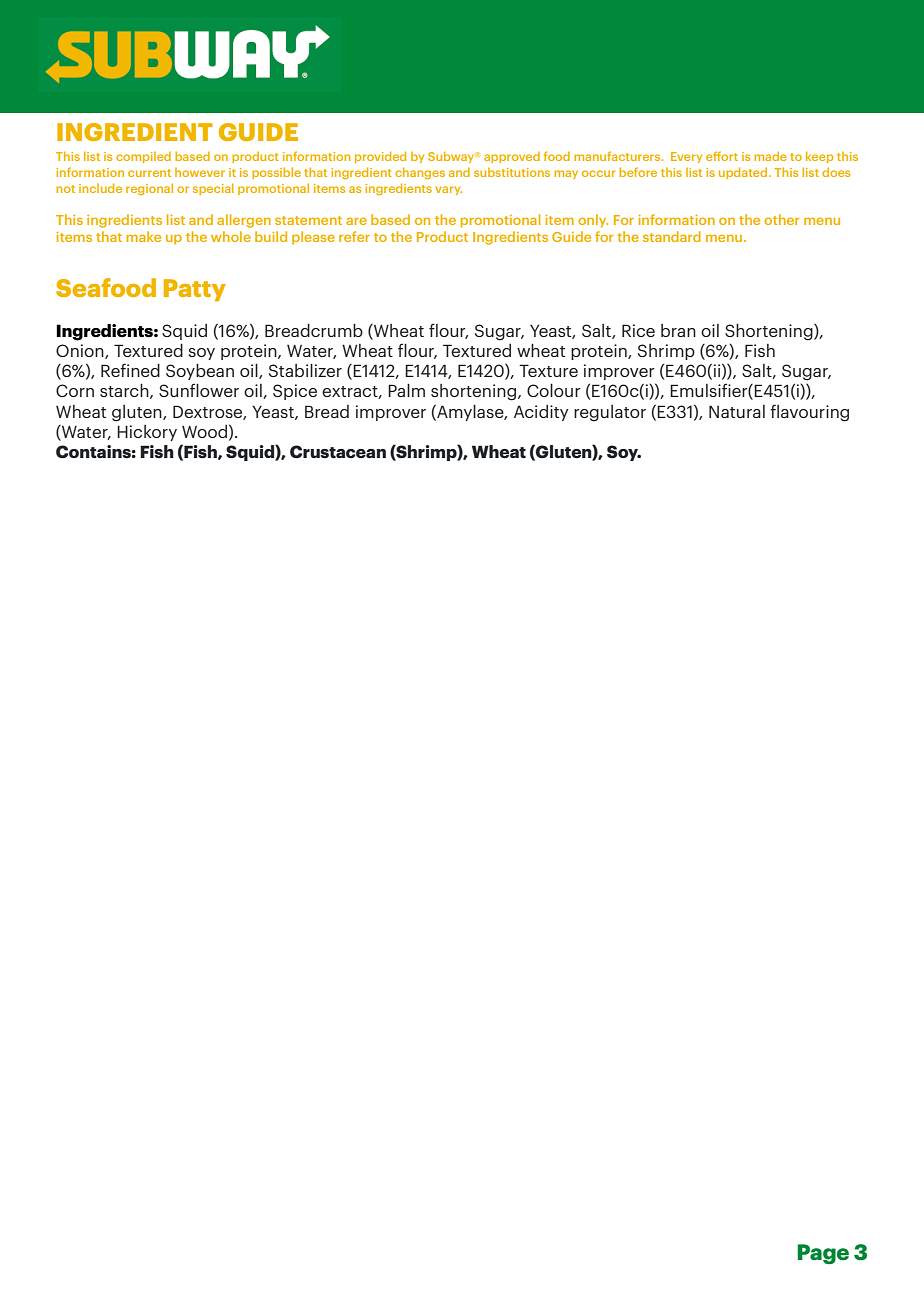 Image resolution: width=924 pixels, height=1308 pixels. Describe the element at coordinates (147, 433) in the page. I see `Hickory` at that location.
